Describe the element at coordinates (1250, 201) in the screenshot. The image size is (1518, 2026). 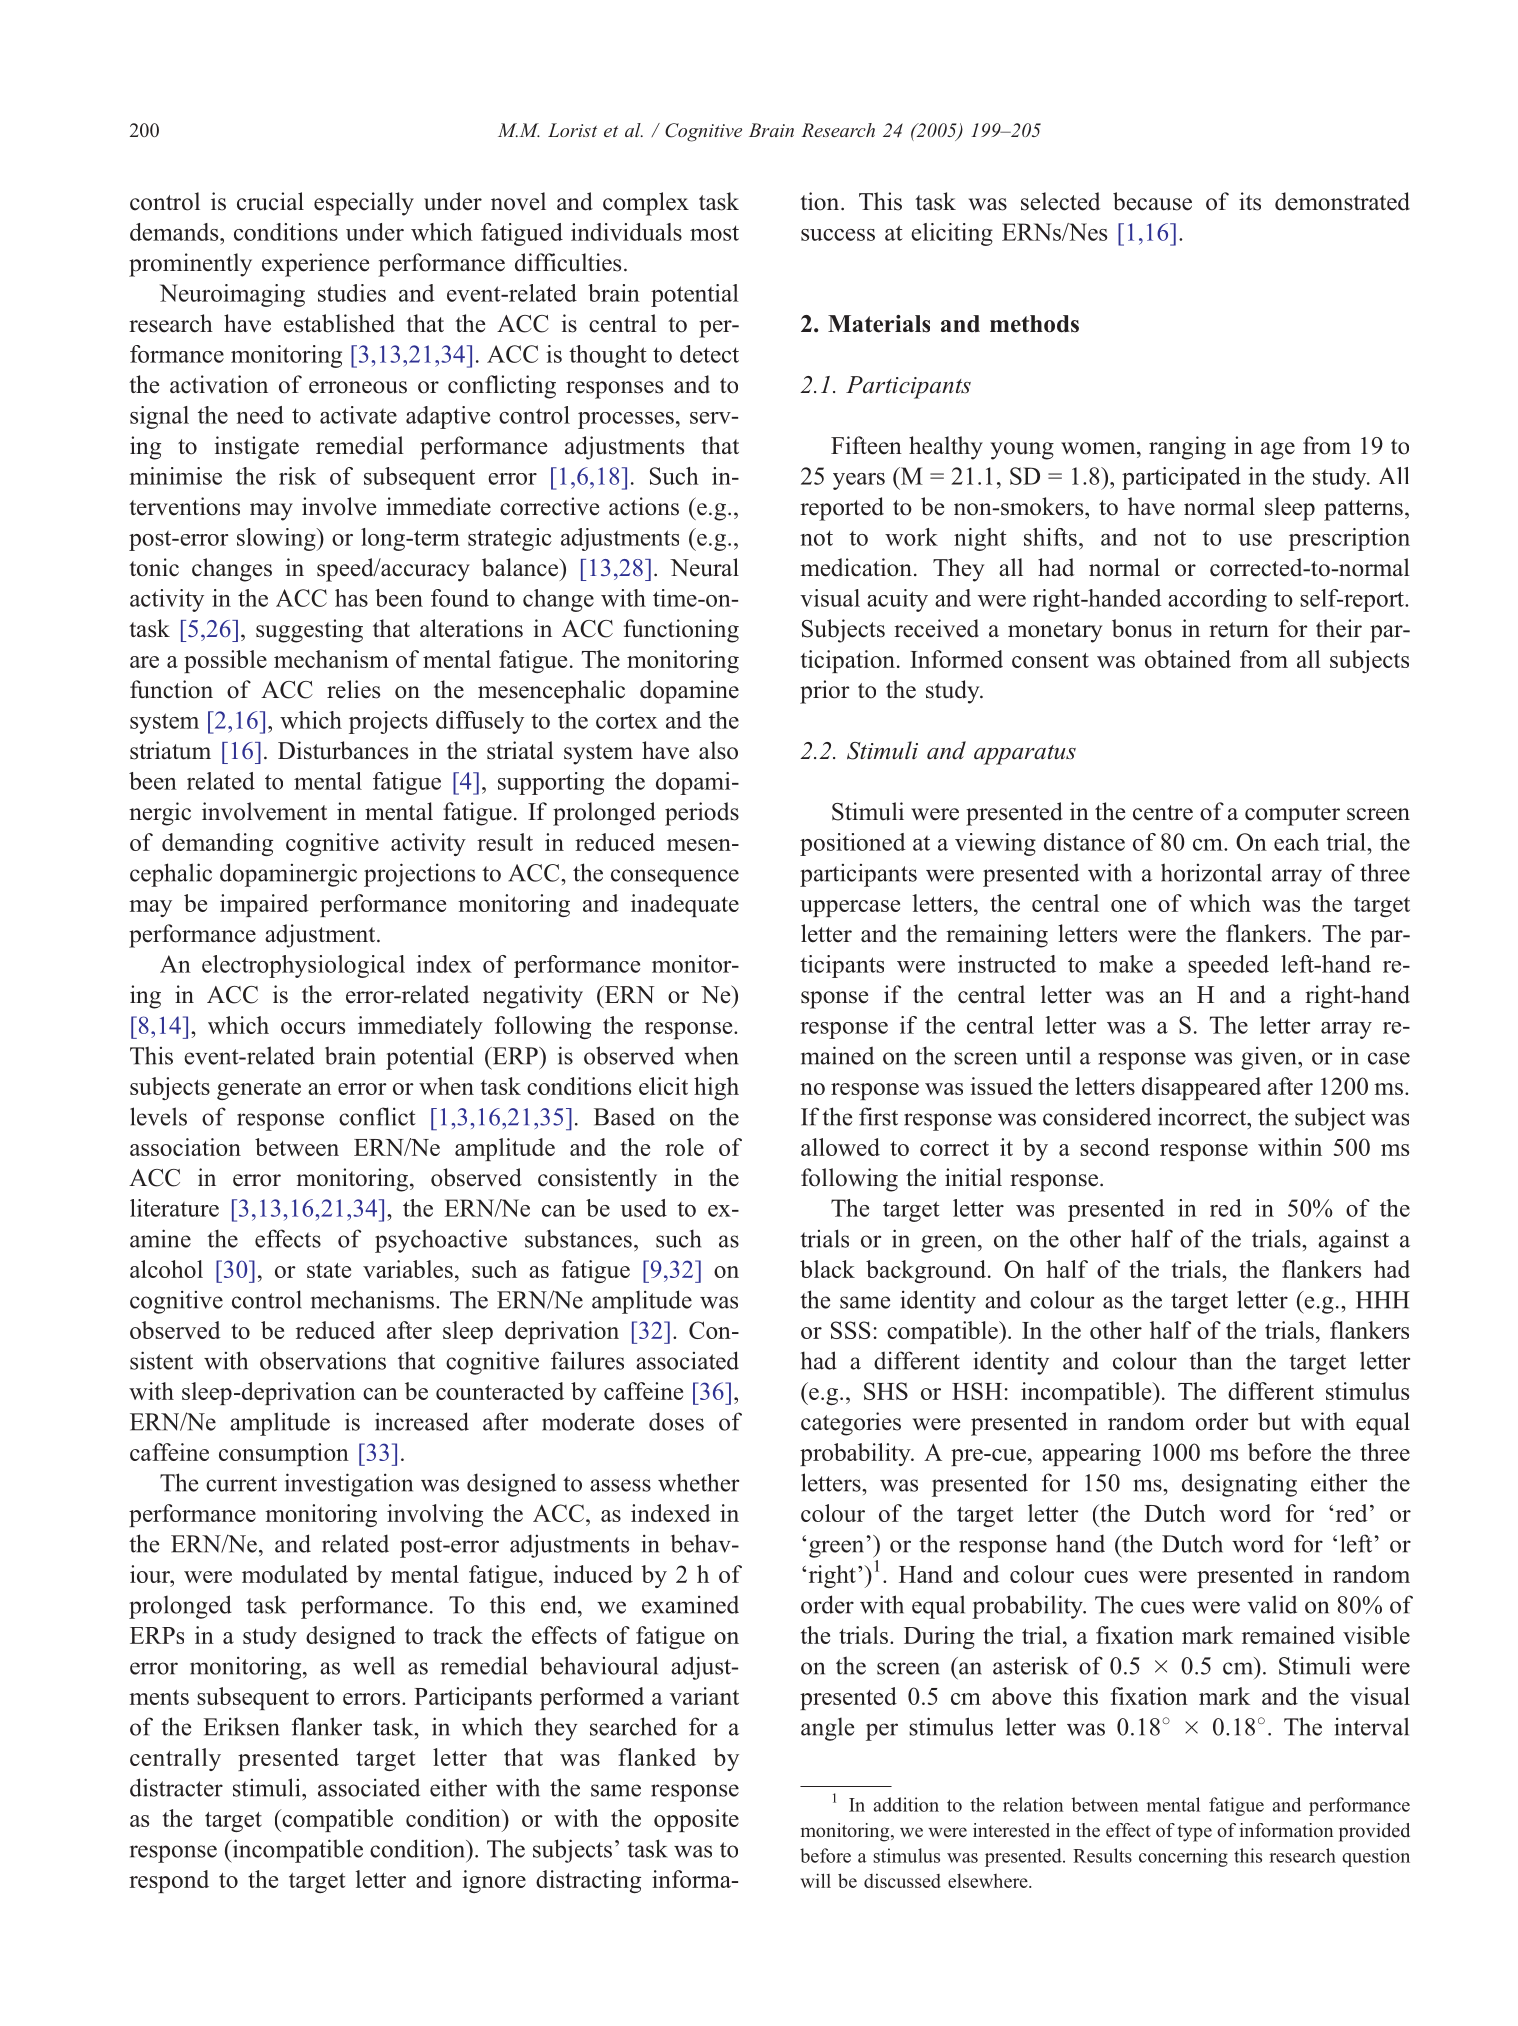
I see `its` at that location.
